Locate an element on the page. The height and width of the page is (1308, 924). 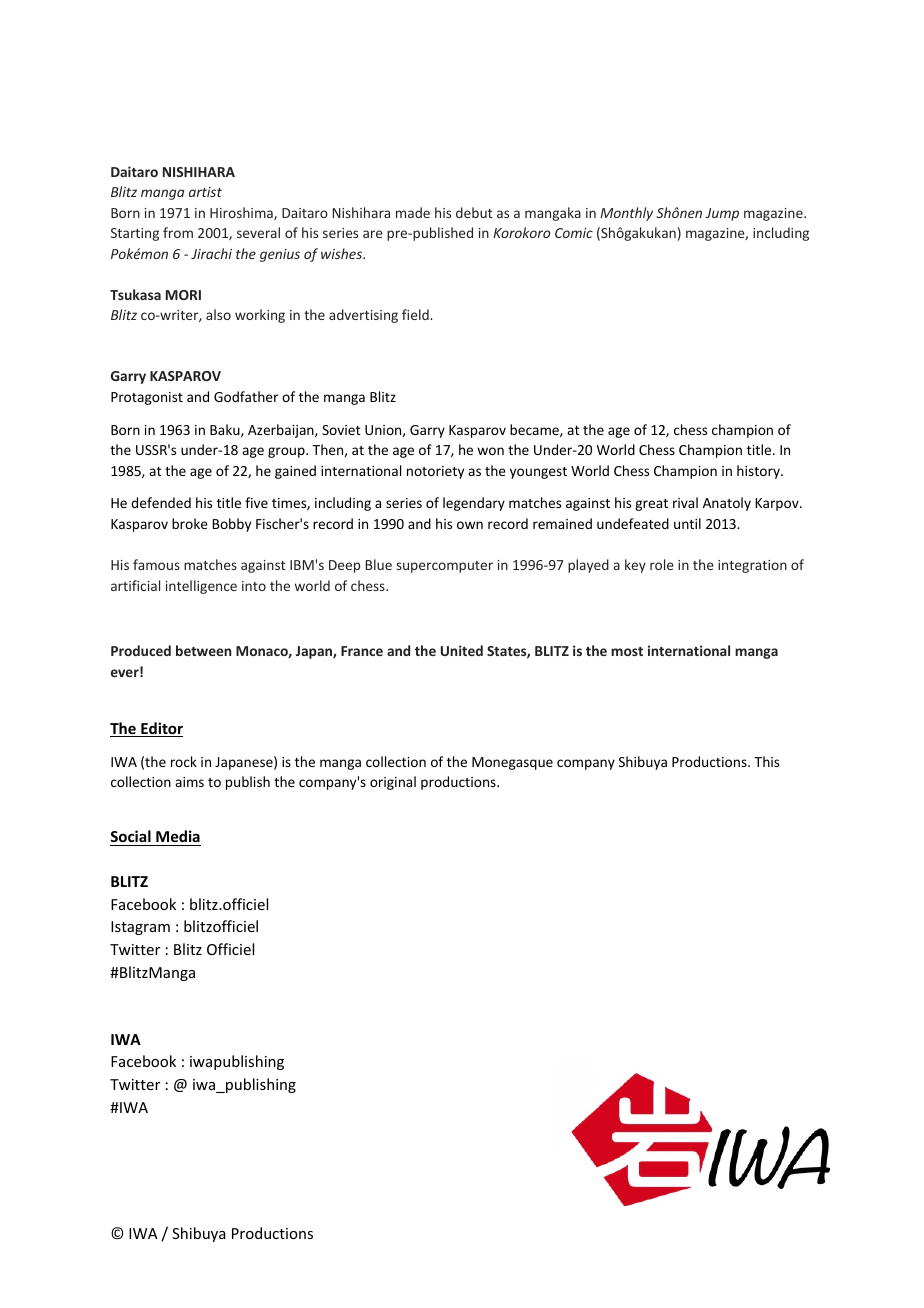
Hiroshima is located at coordinates (242, 213).
